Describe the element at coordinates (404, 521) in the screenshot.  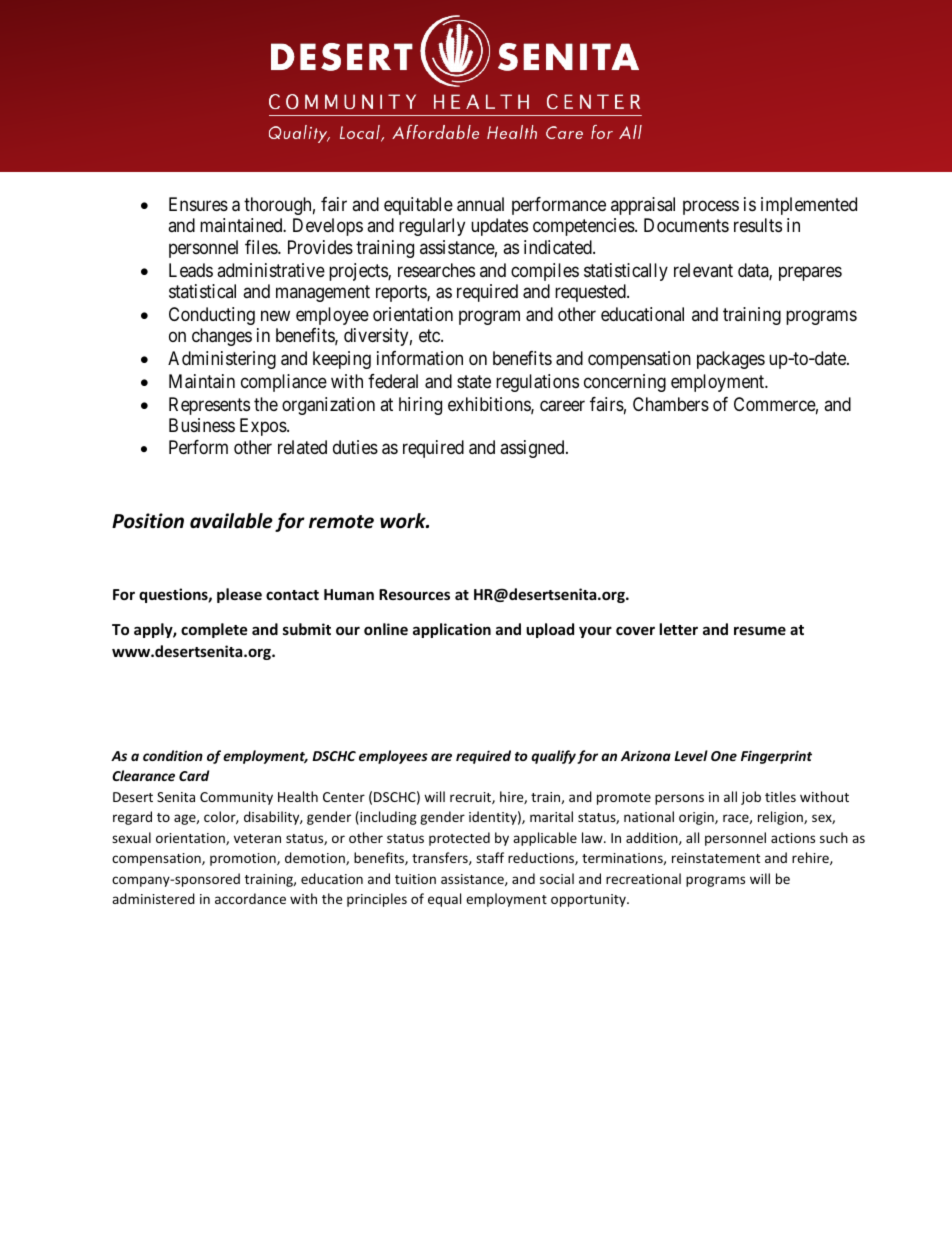
I see `work` at that location.
